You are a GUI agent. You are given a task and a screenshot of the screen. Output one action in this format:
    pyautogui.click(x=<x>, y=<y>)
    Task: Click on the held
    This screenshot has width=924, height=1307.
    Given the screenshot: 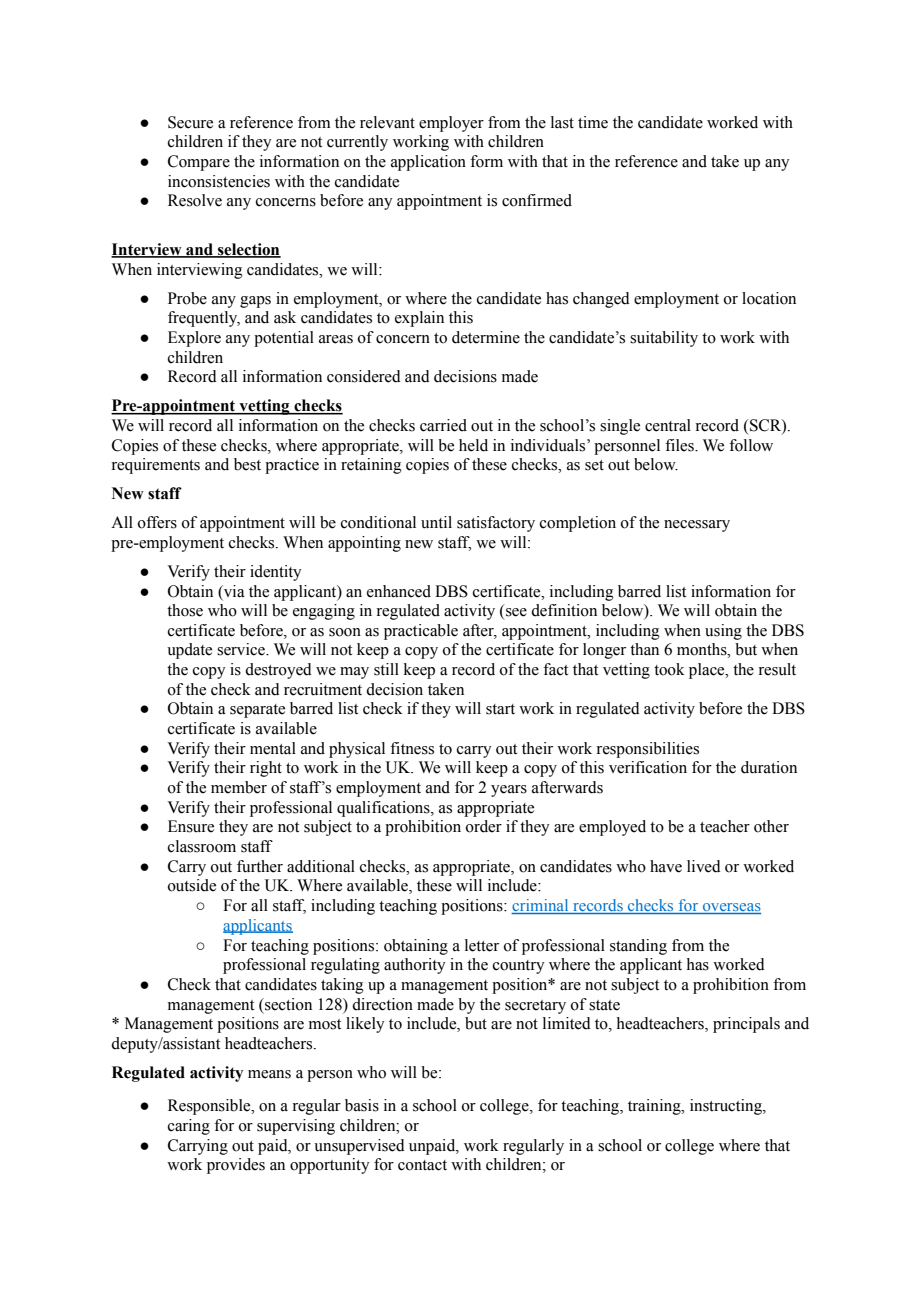 What is the action you would take?
    pyautogui.click(x=473, y=445)
